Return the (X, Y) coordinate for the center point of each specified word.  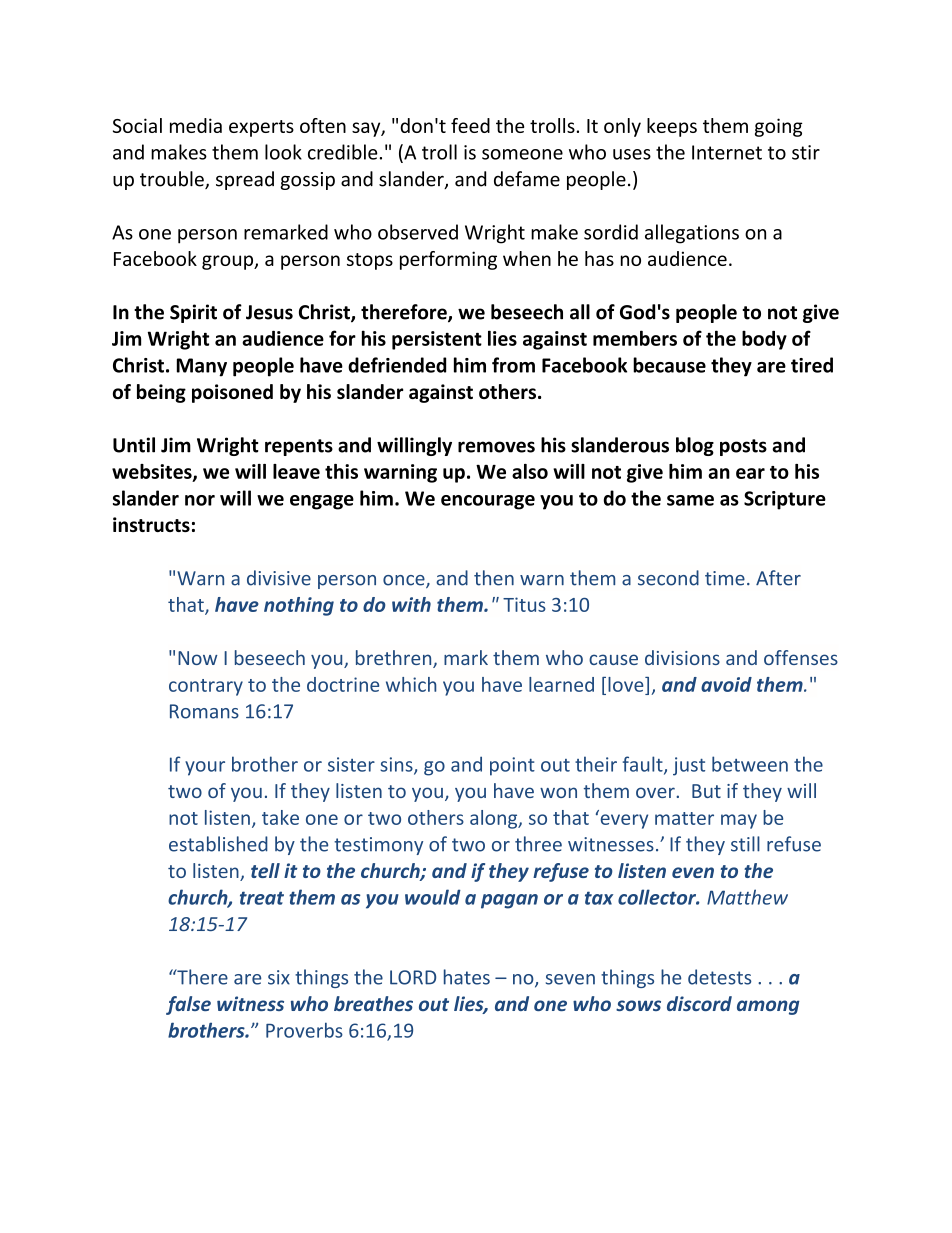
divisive (279, 578)
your (205, 768)
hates (467, 977)
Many (202, 367)
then (494, 578)
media (196, 125)
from (513, 365)
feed (470, 125)
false (188, 1005)
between (750, 764)
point (512, 766)
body (764, 340)
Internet (727, 152)
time (725, 578)
